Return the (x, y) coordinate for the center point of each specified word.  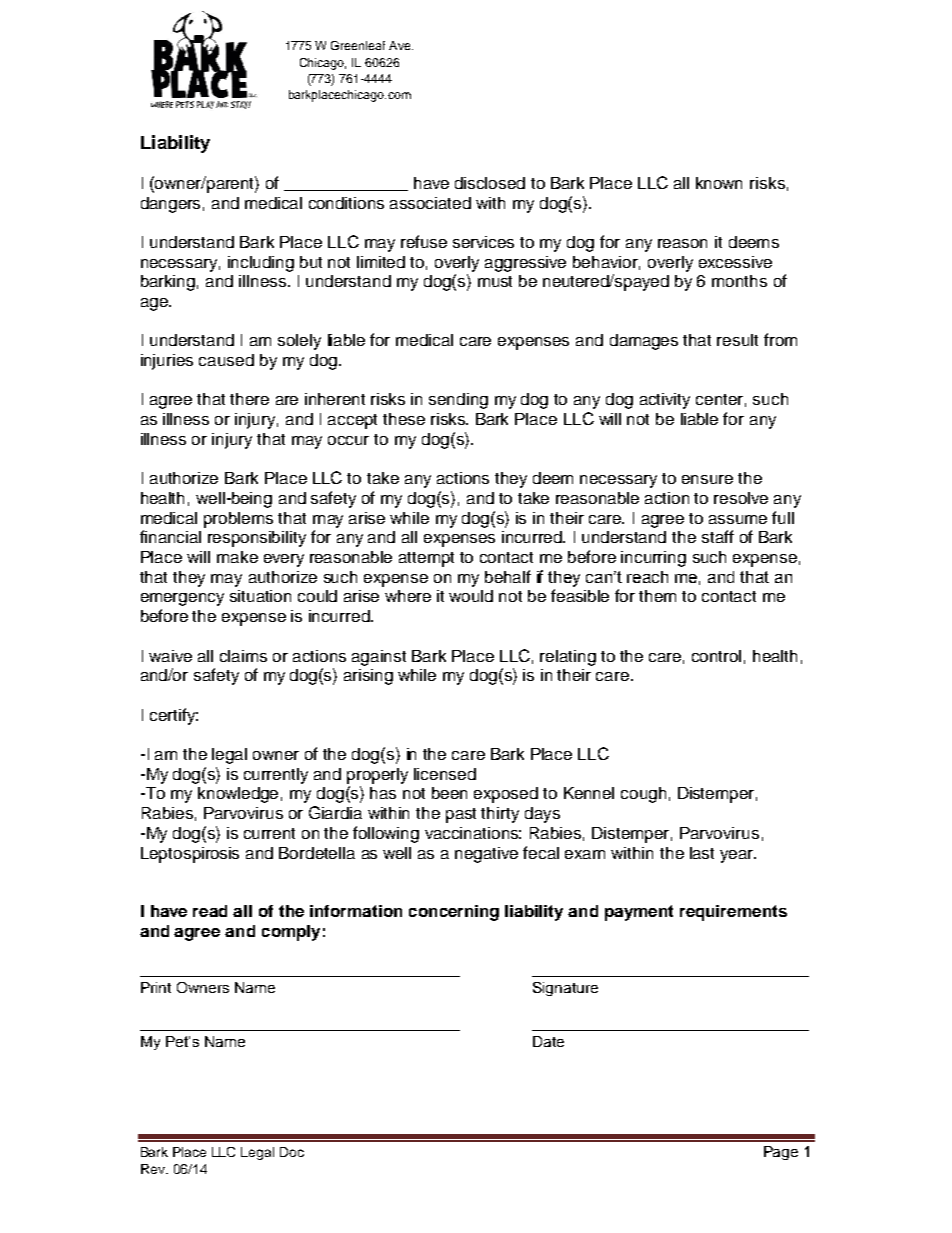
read (210, 911)
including (261, 264)
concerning (454, 913)
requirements (733, 913)
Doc (292, 1152)
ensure (707, 479)
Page (781, 1153)
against (379, 658)
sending (458, 401)
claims (243, 656)
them (657, 596)
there (249, 399)
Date (548, 1041)
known (719, 183)
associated (430, 203)
